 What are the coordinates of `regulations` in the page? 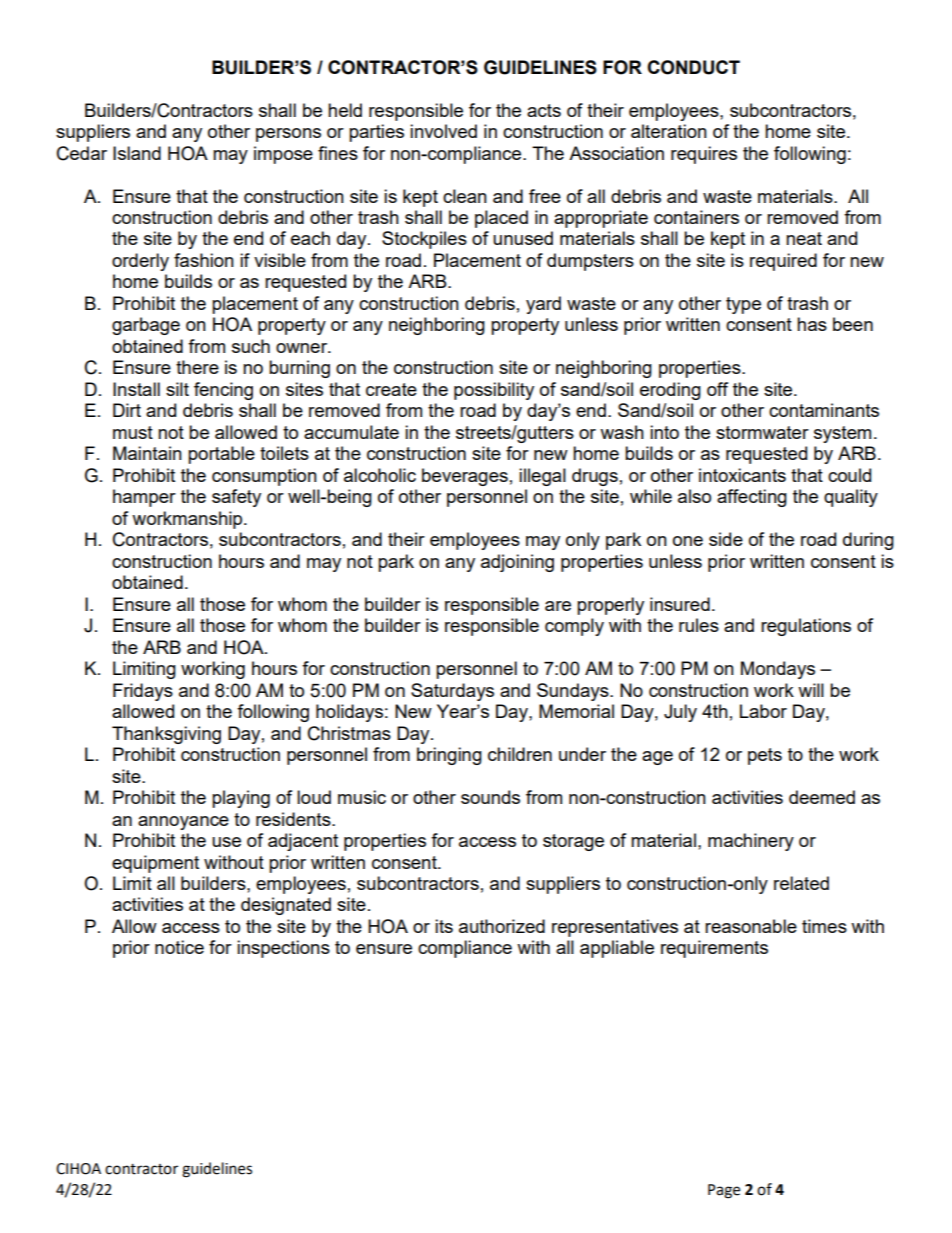 It's located at (806, 627).
